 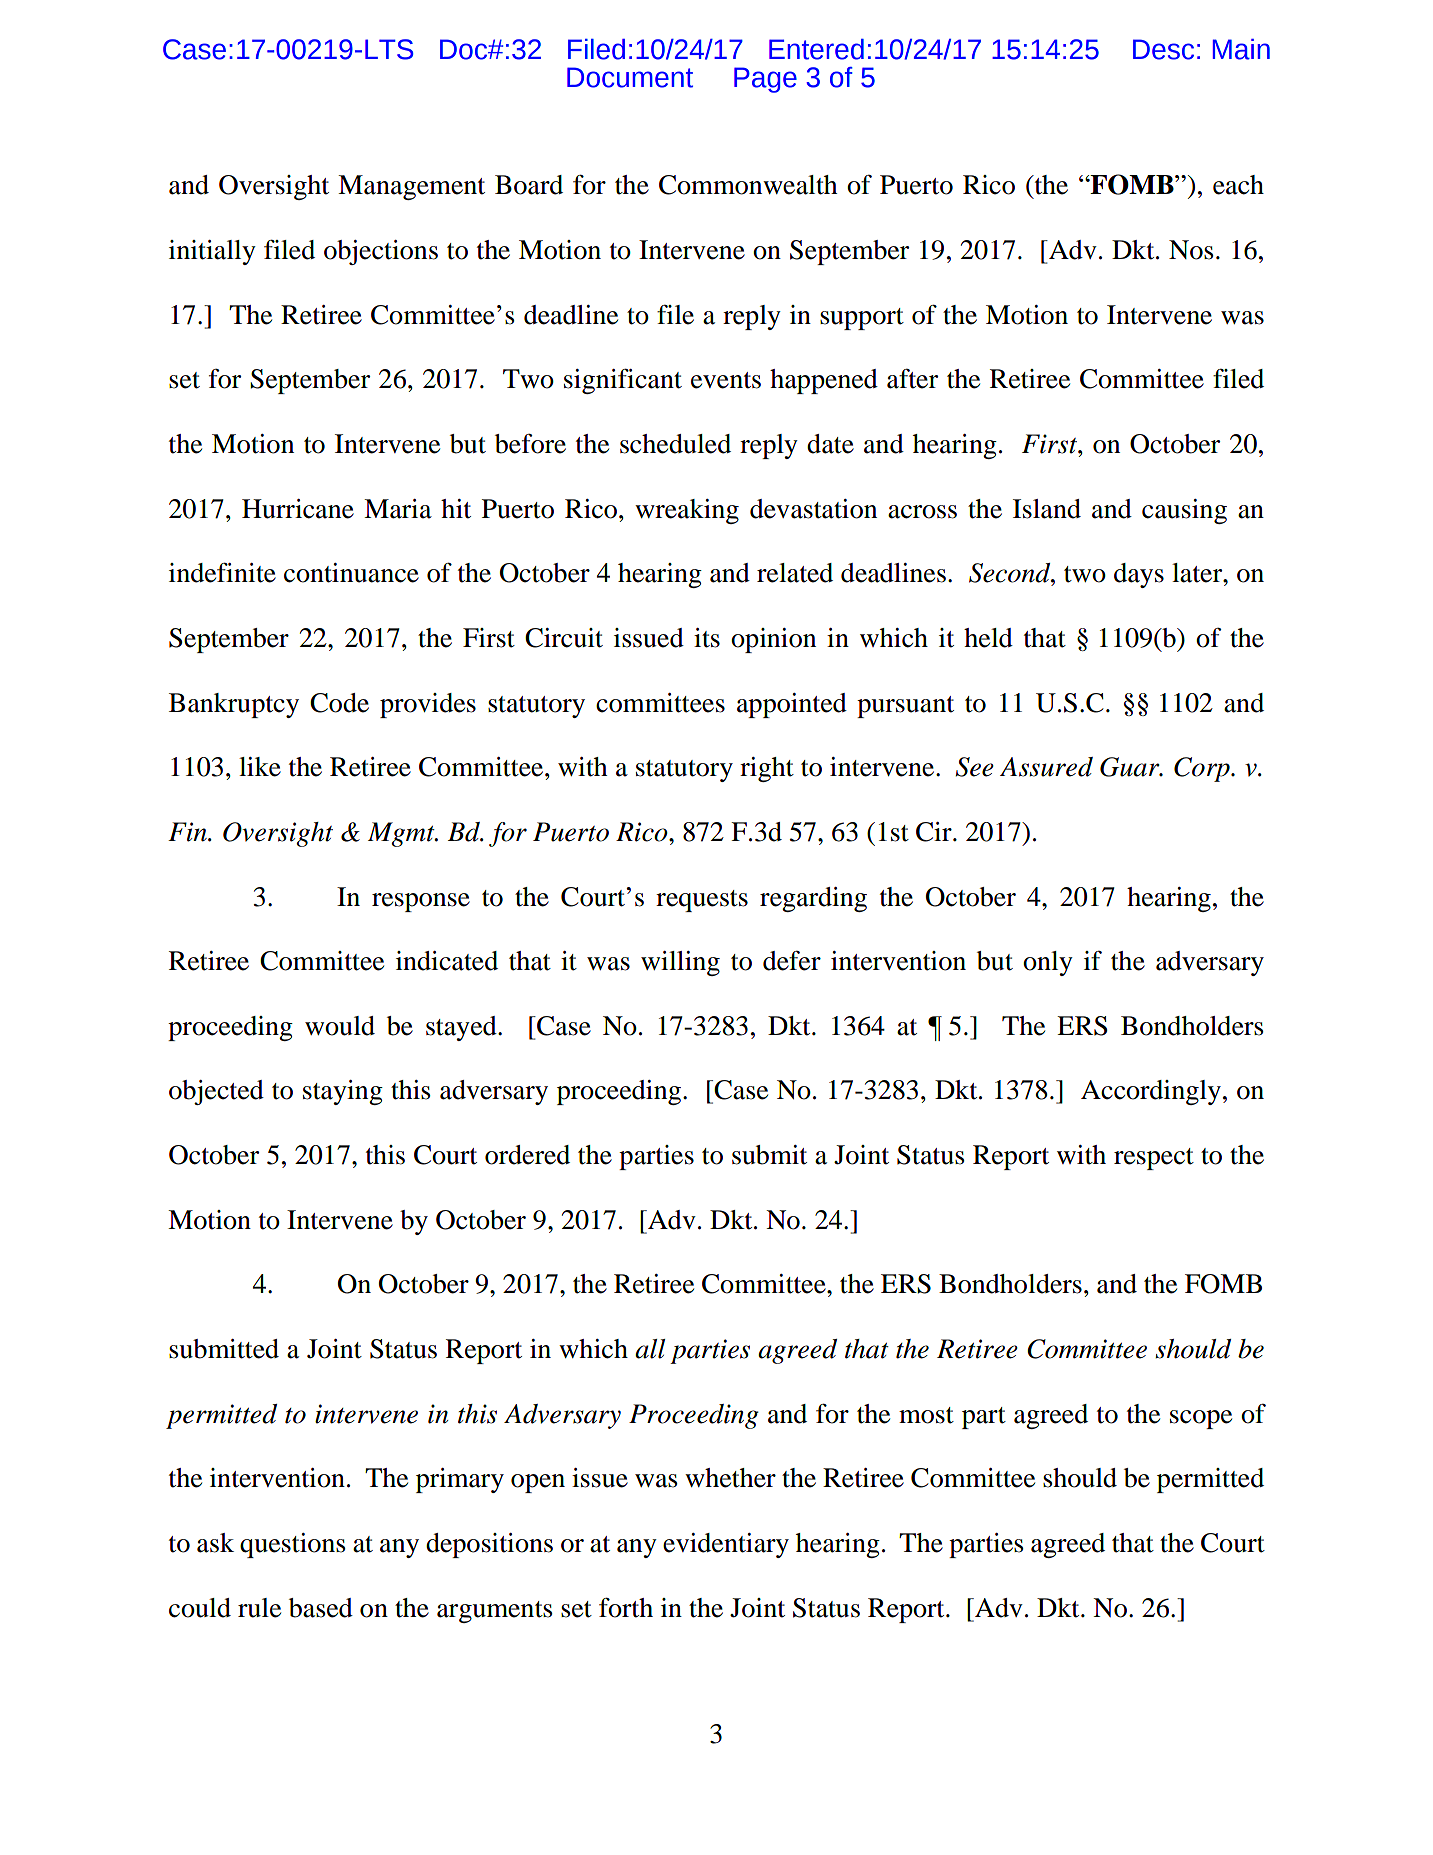 I want to click on questions, so click(x=293, y=1545).
